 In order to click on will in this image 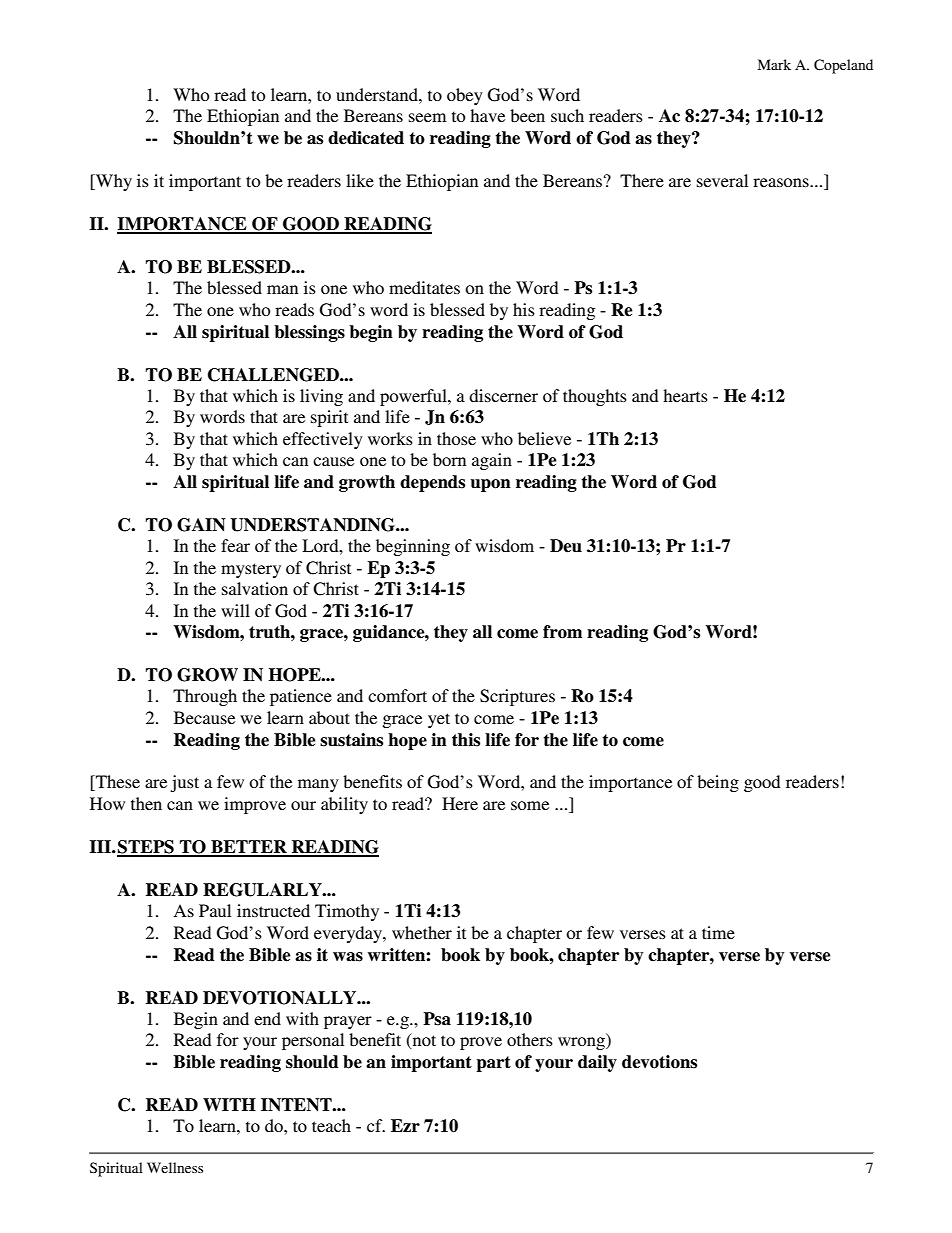, I will do `click(235, 610)`.
